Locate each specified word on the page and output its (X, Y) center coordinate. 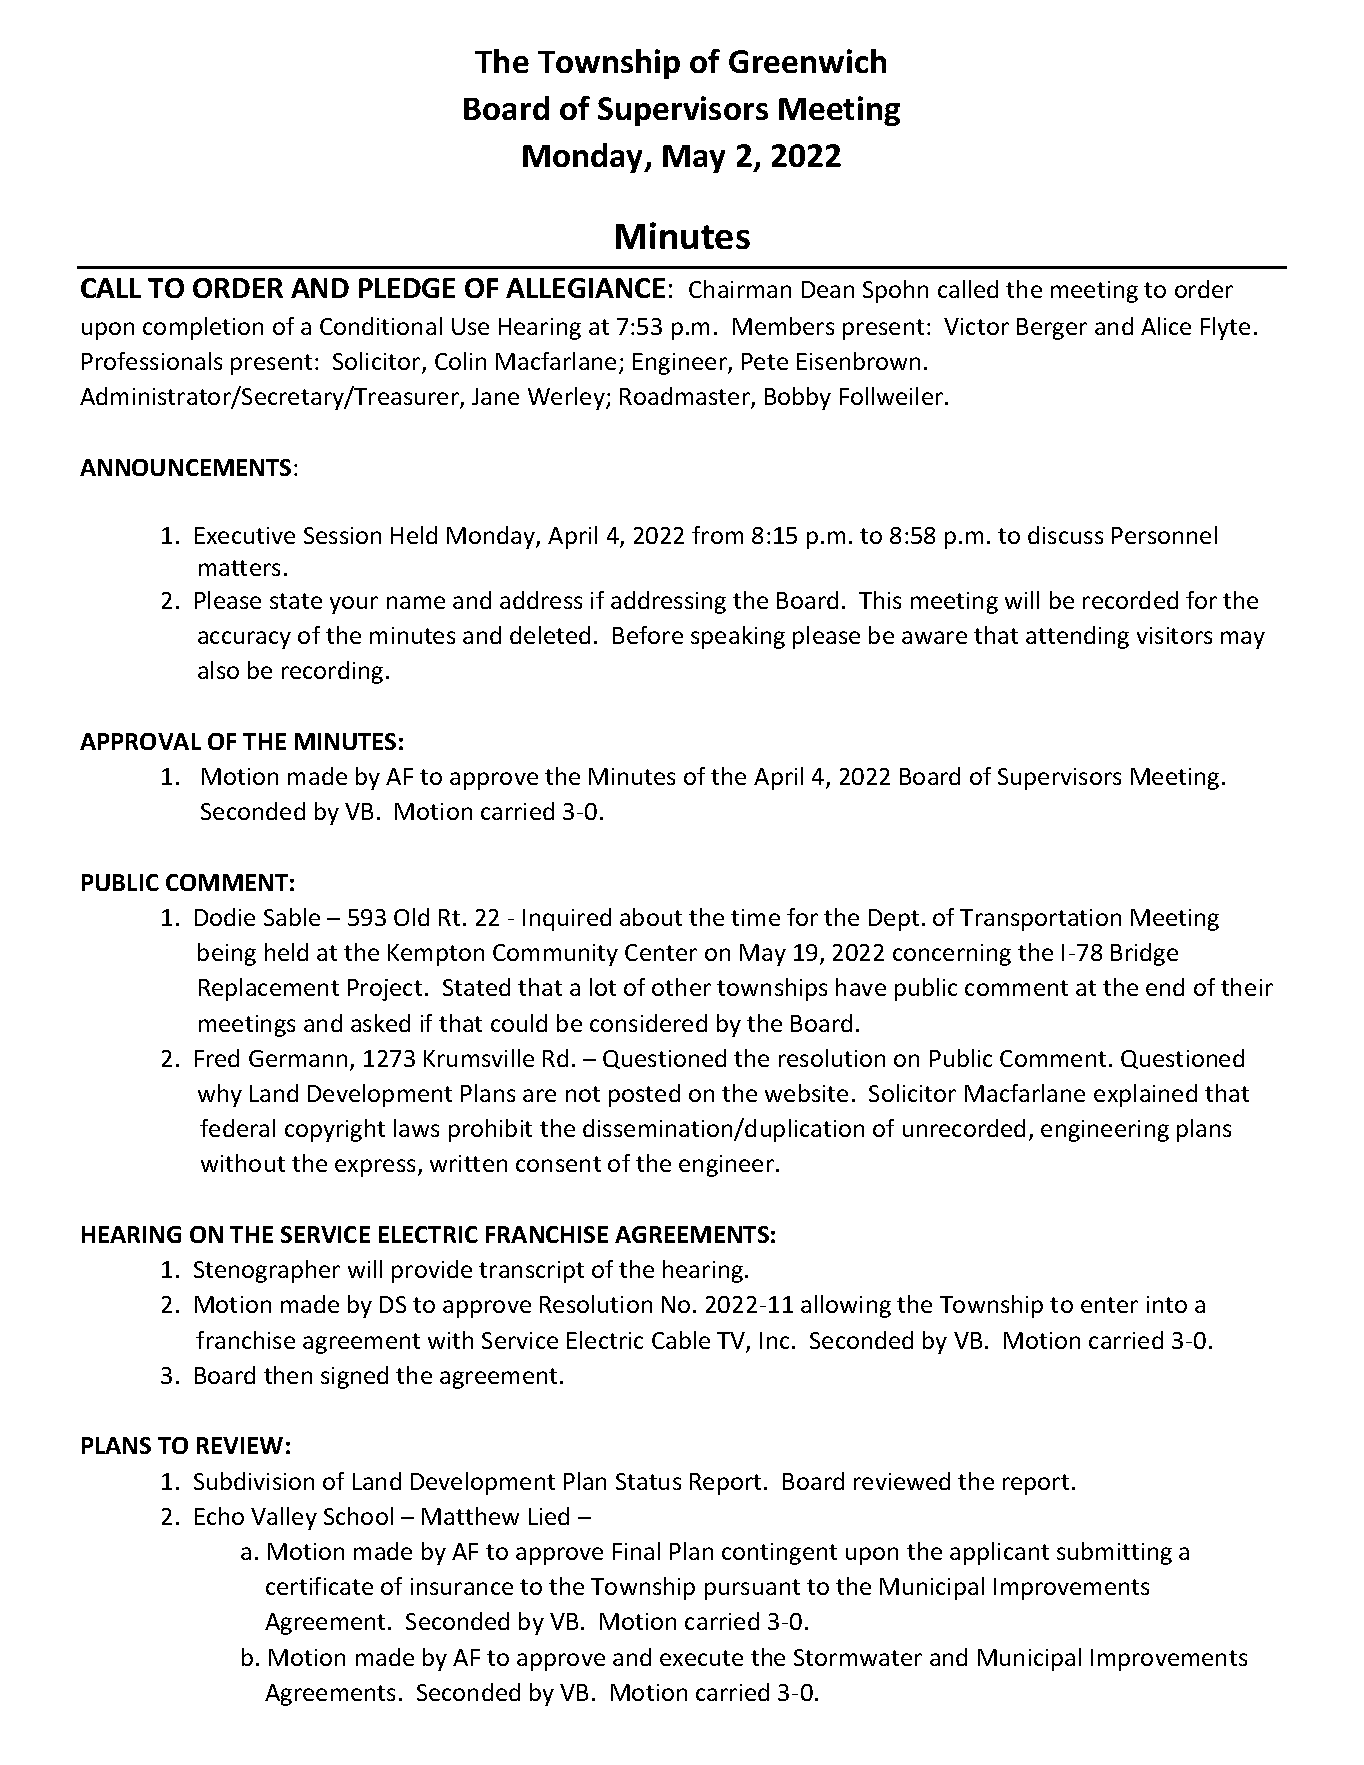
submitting (1114, 1553)
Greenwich (807, 61)
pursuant (752, 1589)
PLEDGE (407, 288)
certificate (319, 1586)
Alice (1166, 326)
